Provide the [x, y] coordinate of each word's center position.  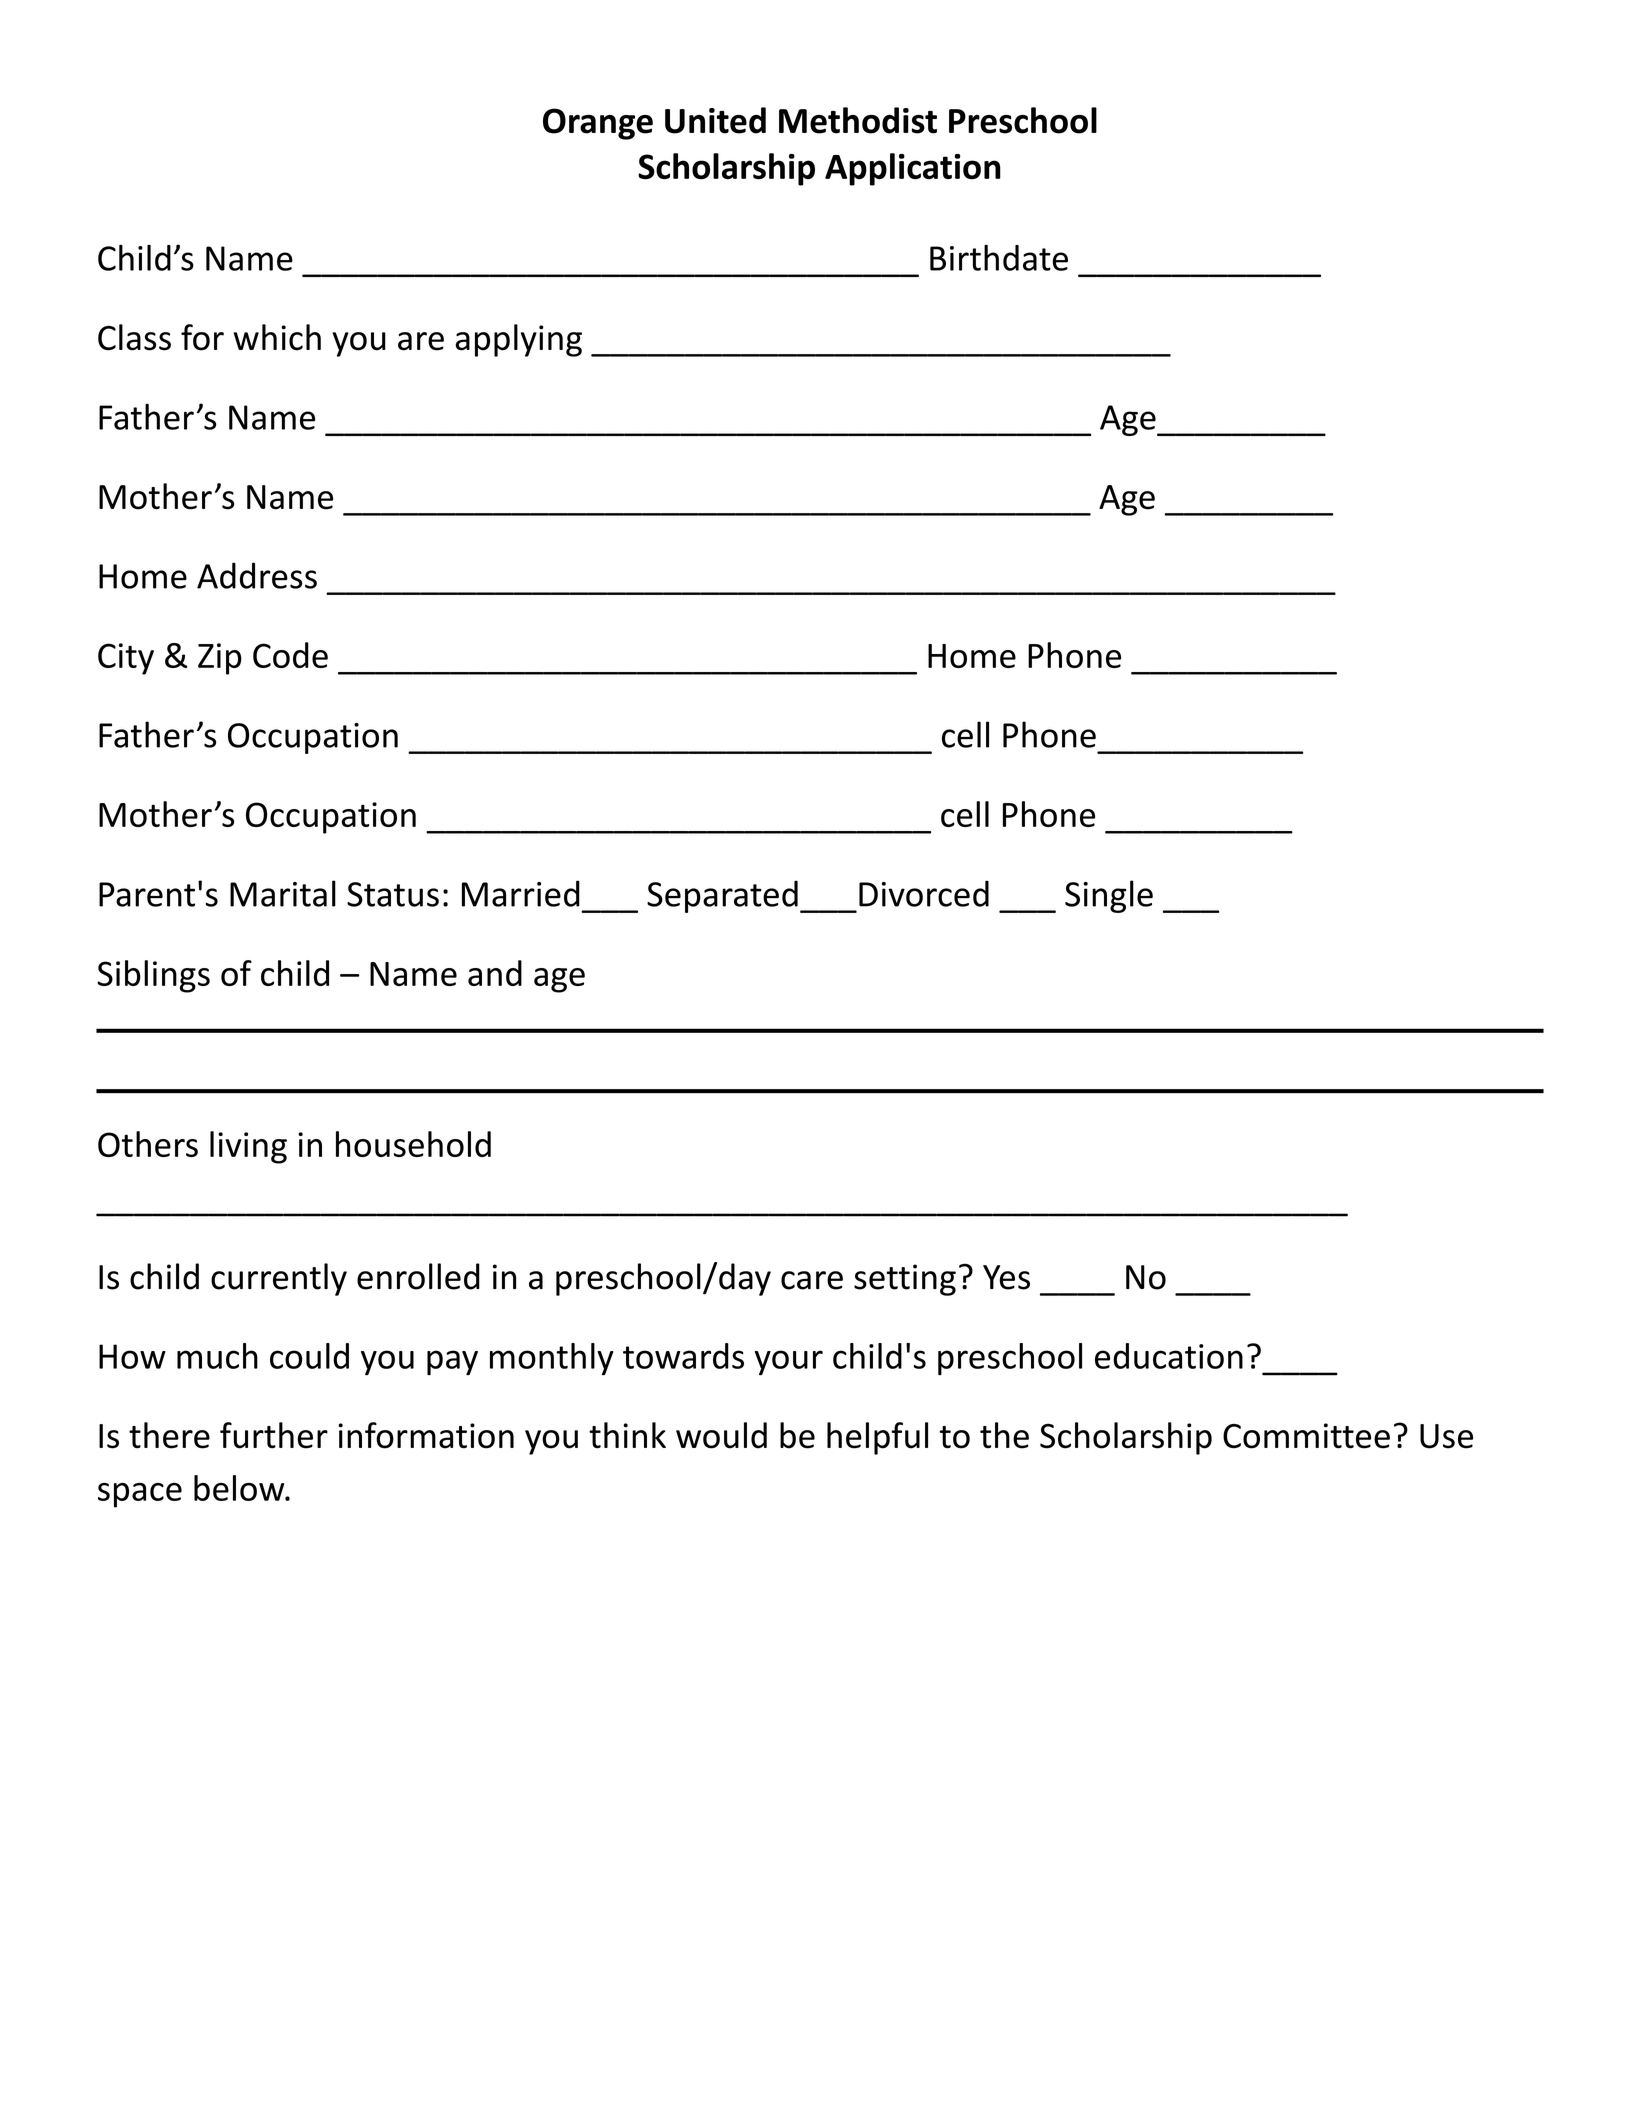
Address [257, 575]
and [495, 973]
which [277, 337]
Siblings [153, 976]
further [274, 1435]
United [715, 120]
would [721, 1435]
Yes [1006, 1277]
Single [1109, 896]
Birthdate [999, 258]
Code [290, 655]
